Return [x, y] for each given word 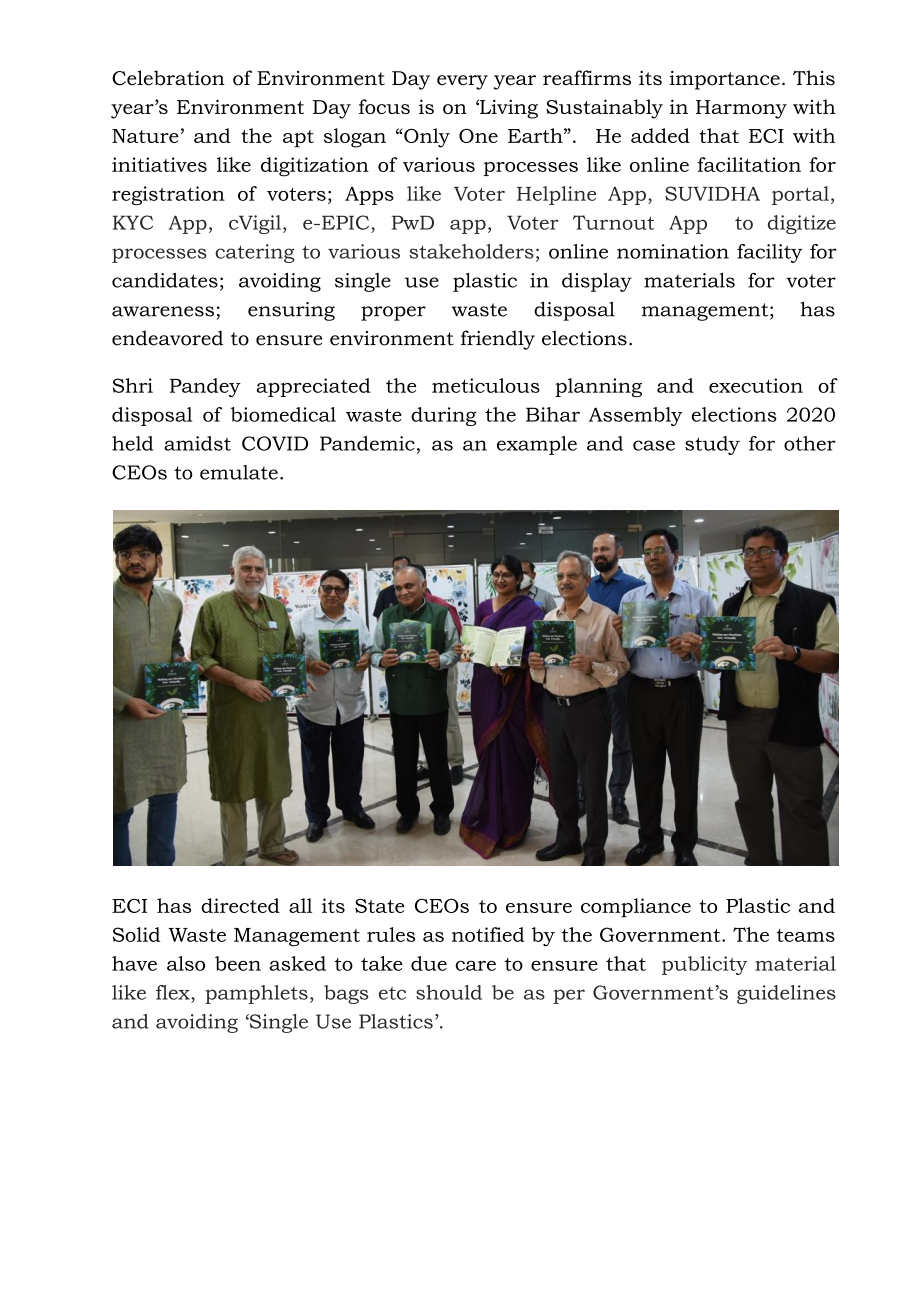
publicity [704, 965]
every [462, 82]
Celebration [168, 78]
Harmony [741, 109]
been [238, 963]
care [475, 966]
